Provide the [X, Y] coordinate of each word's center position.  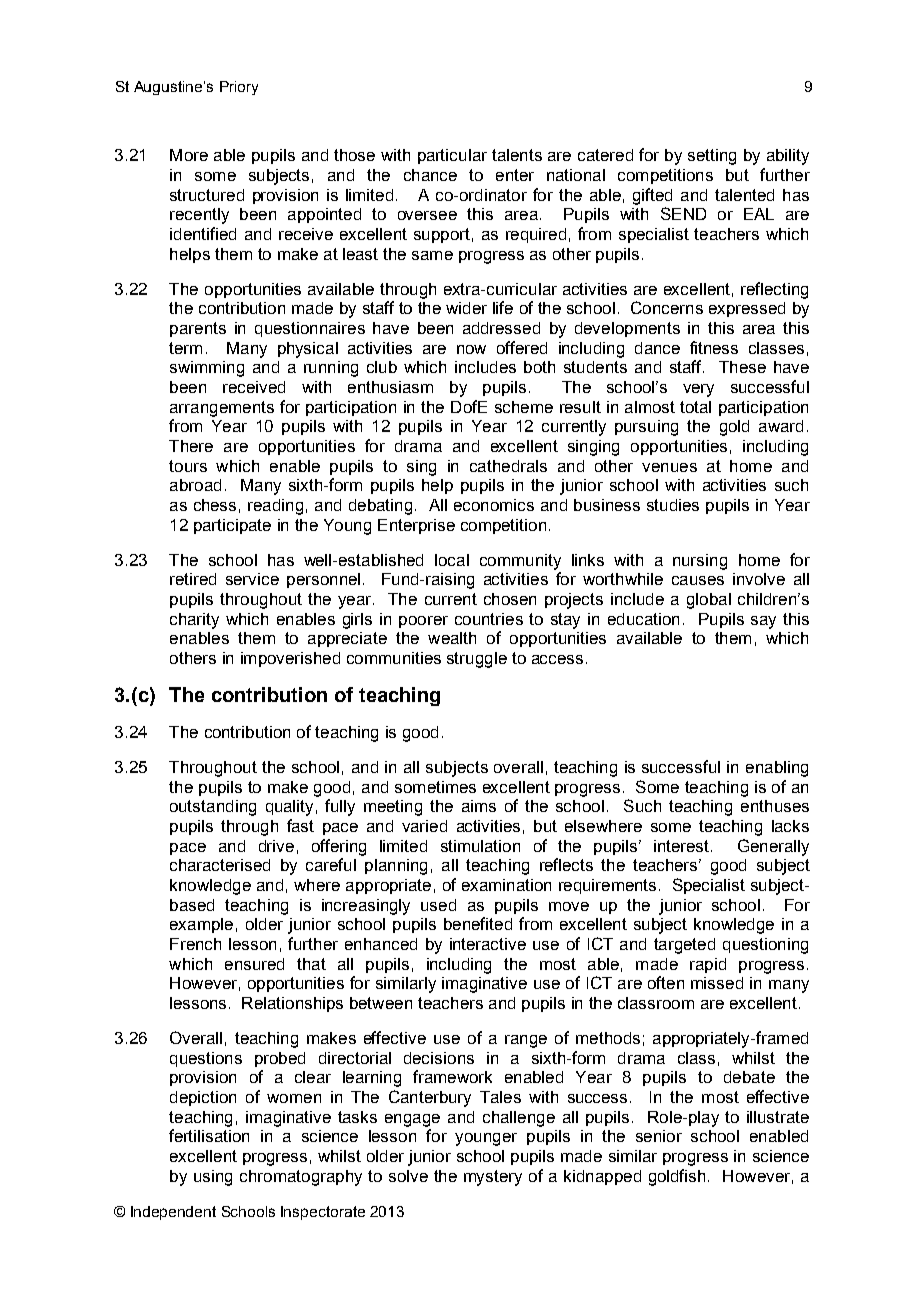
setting [712, 157]
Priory [239, 88]
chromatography [301, 1178]
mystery [493, 1178]
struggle [477, 660]
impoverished [290, 659]
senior [659, 1136]
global [709, 601]
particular [452, 156]
